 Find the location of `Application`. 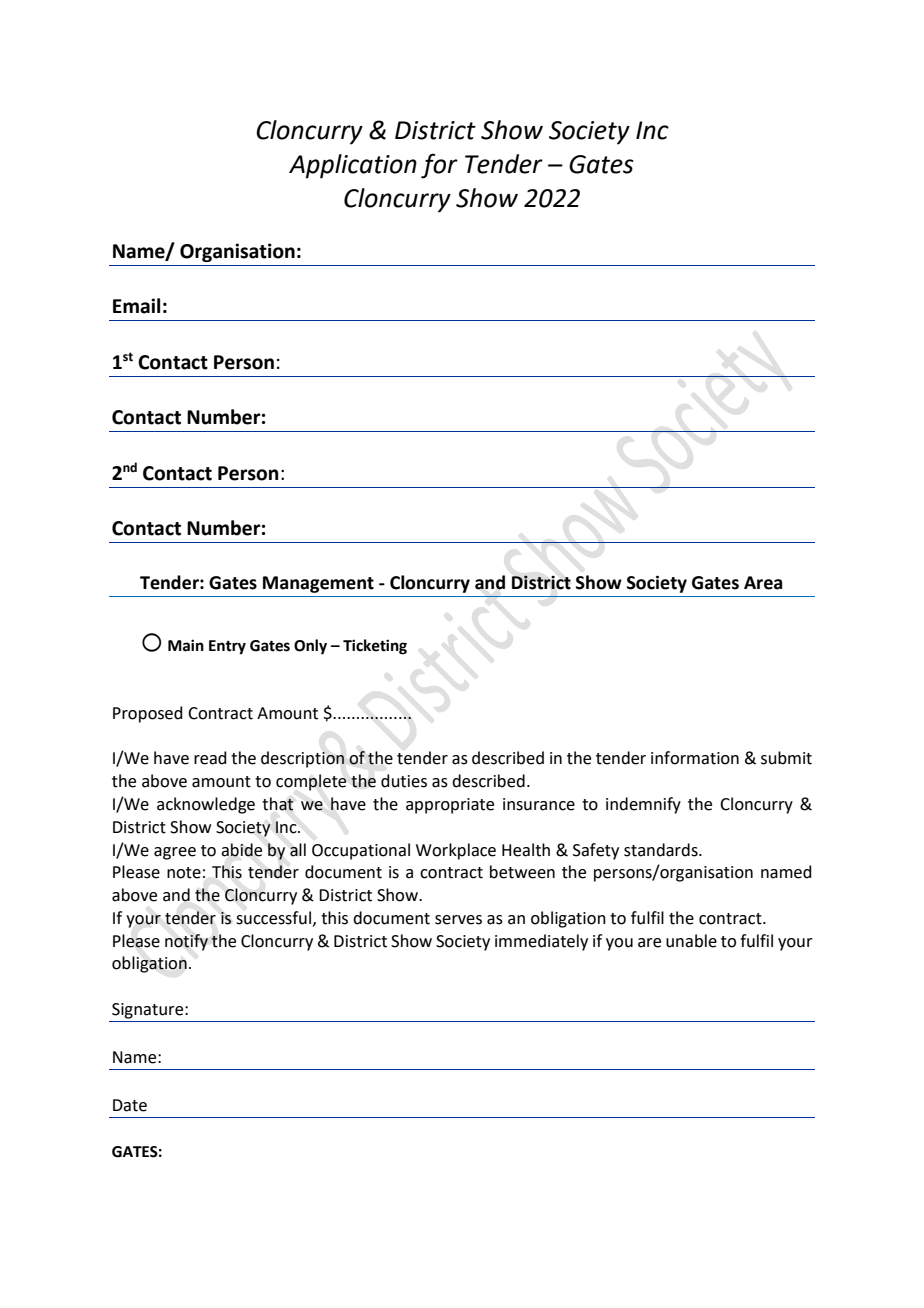

Application is located at coordinates (353, 166).
